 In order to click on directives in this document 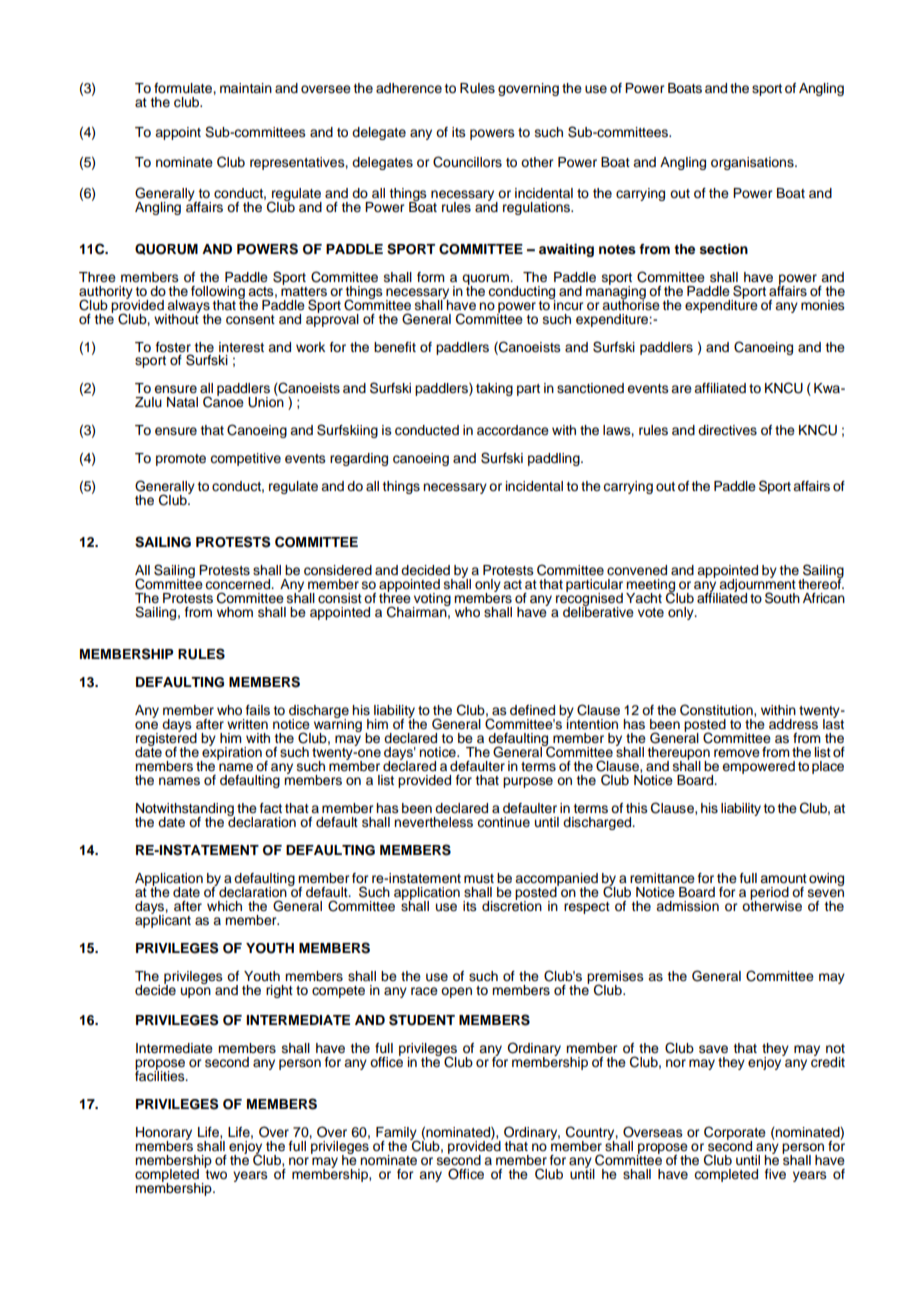, I will do `click(727, 430)`.
